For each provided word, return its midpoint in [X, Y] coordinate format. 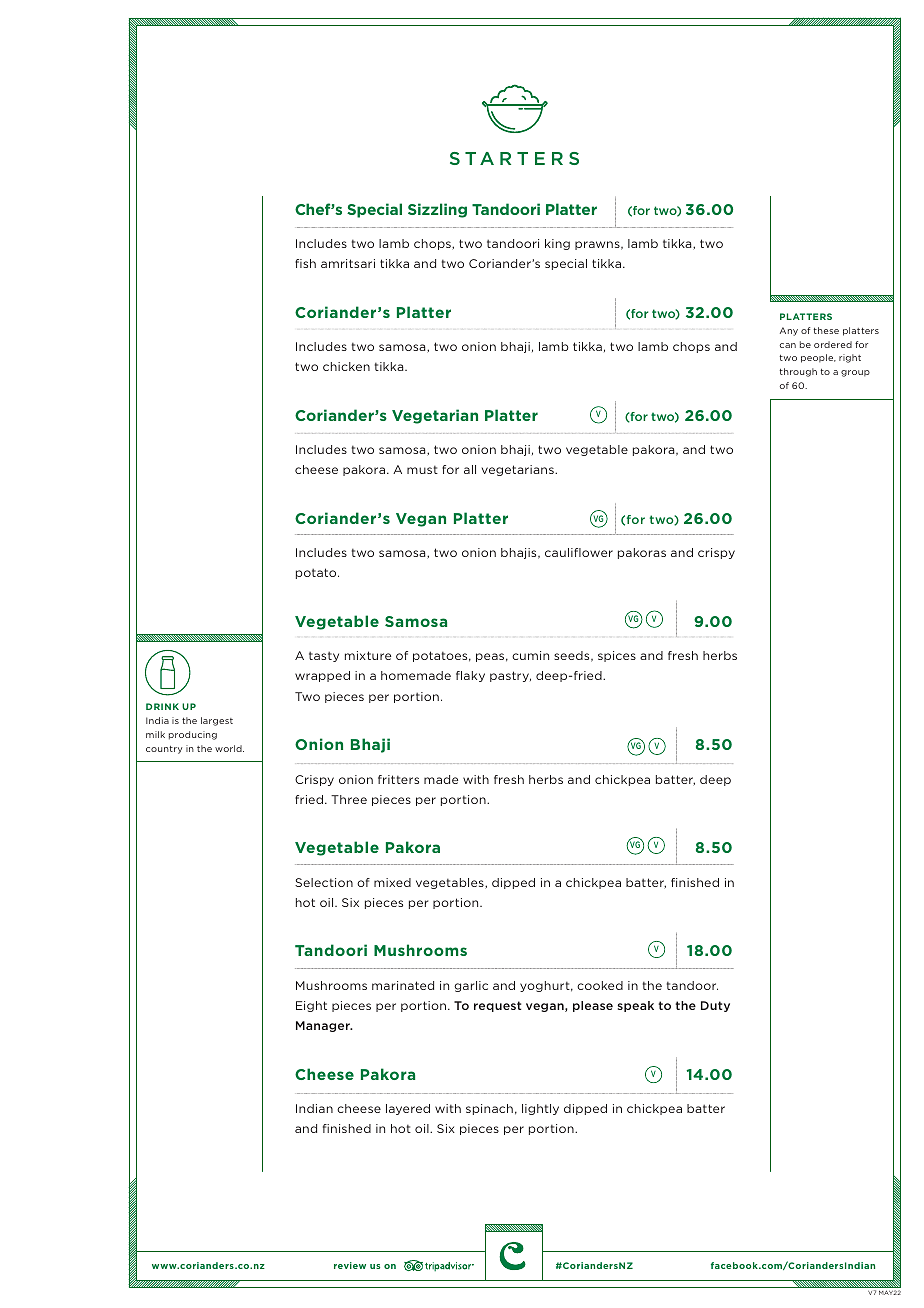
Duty [715, 1006]
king [557, 244]
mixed [392, 882]
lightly [540, 1109]
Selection [324, 882]
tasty [324, 656]
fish [305, 263]
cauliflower [579, 552]
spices [617, 656]
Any [789, 331]
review [350, 1265]
